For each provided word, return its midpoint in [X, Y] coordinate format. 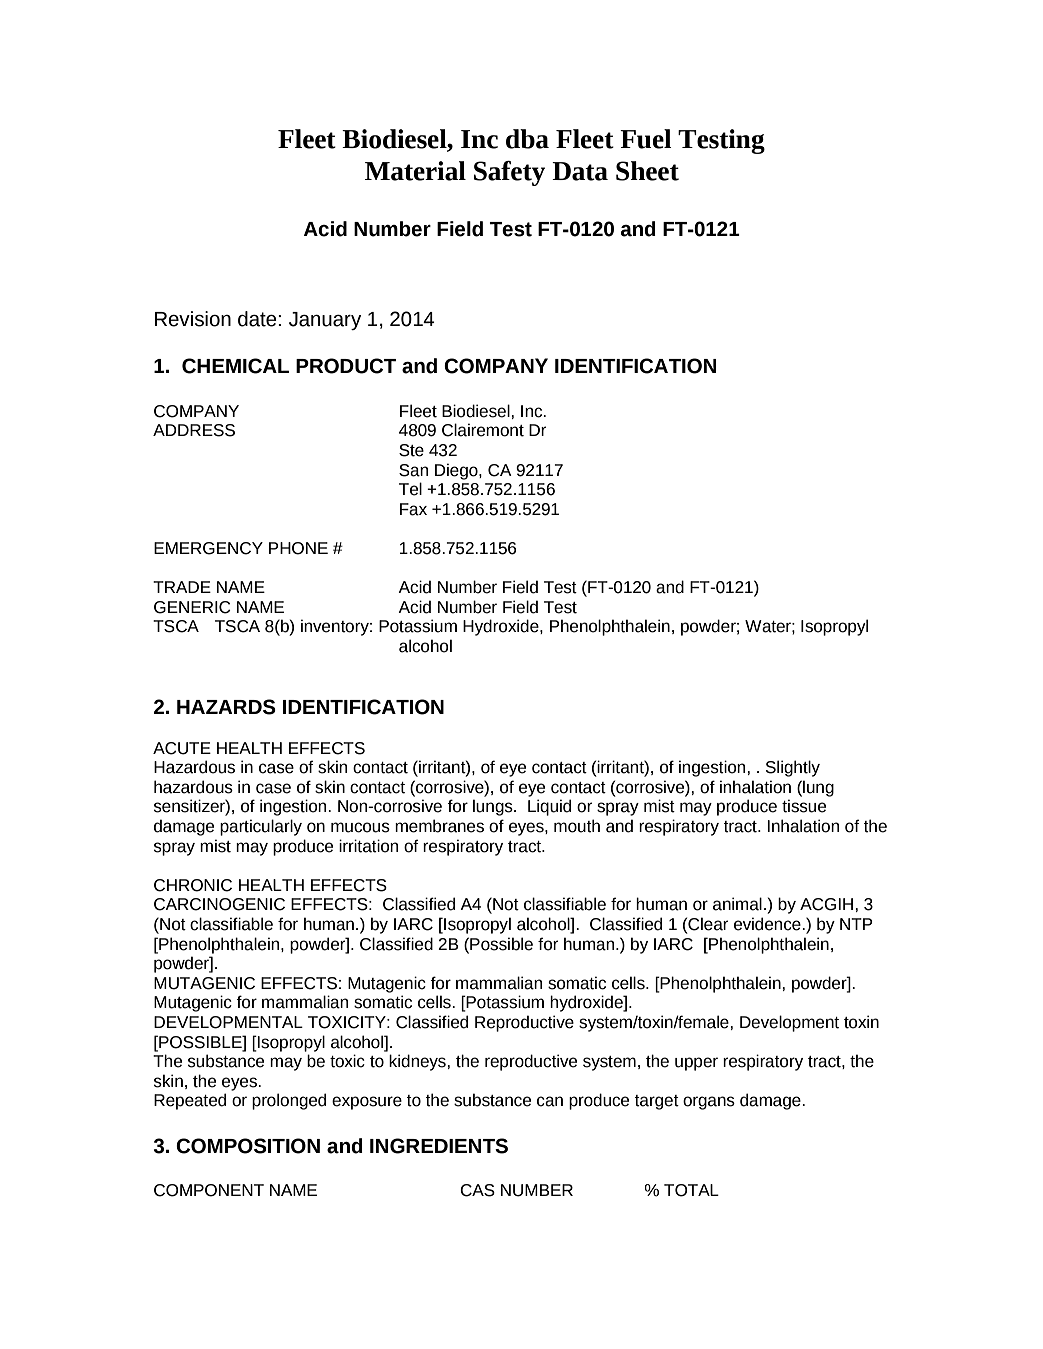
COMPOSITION [248, 1146]
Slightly [793, 768]
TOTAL [691, 1190]
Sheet [647, 171]
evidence [768, 924]
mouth [577, 826]
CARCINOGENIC [219, 904]
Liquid [549, 807]
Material [415, 171]
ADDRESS [194, 430]
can [550, 1101]
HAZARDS [226, 707]
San [413, 470]
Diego [457, 471]
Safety [509, 173]
